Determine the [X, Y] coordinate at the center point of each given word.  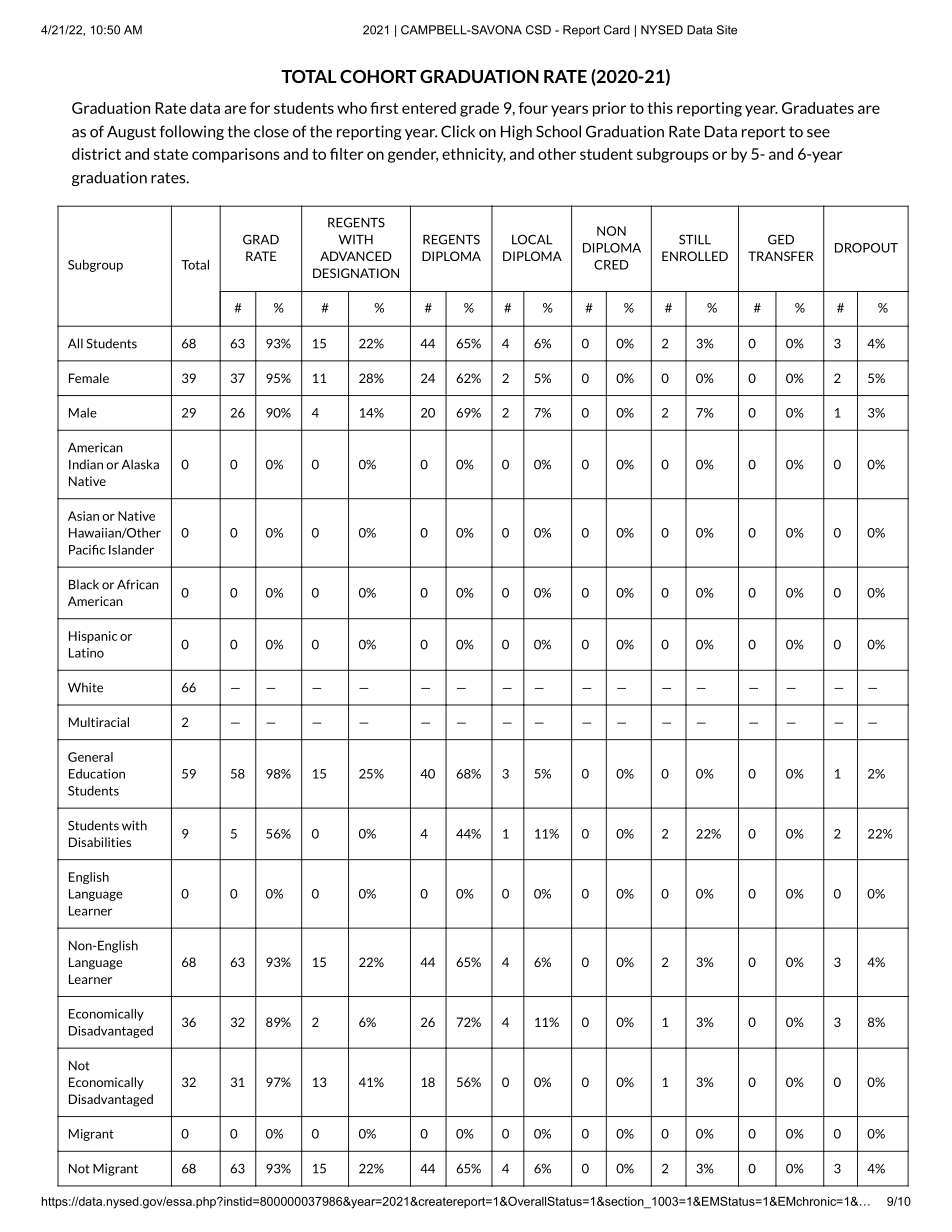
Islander [131, 550]
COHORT [378, 76]
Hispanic [93, 637]
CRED [611, 265]
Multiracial [99, 722]
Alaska [140, 464]
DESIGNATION [356, 273]
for [260, 108]
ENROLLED [695, 256]
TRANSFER [781, 256]
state [171, 154]
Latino [86, 653]
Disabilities [100, 842]
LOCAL [532, 239]
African [138, 584]
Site [727, 30]
